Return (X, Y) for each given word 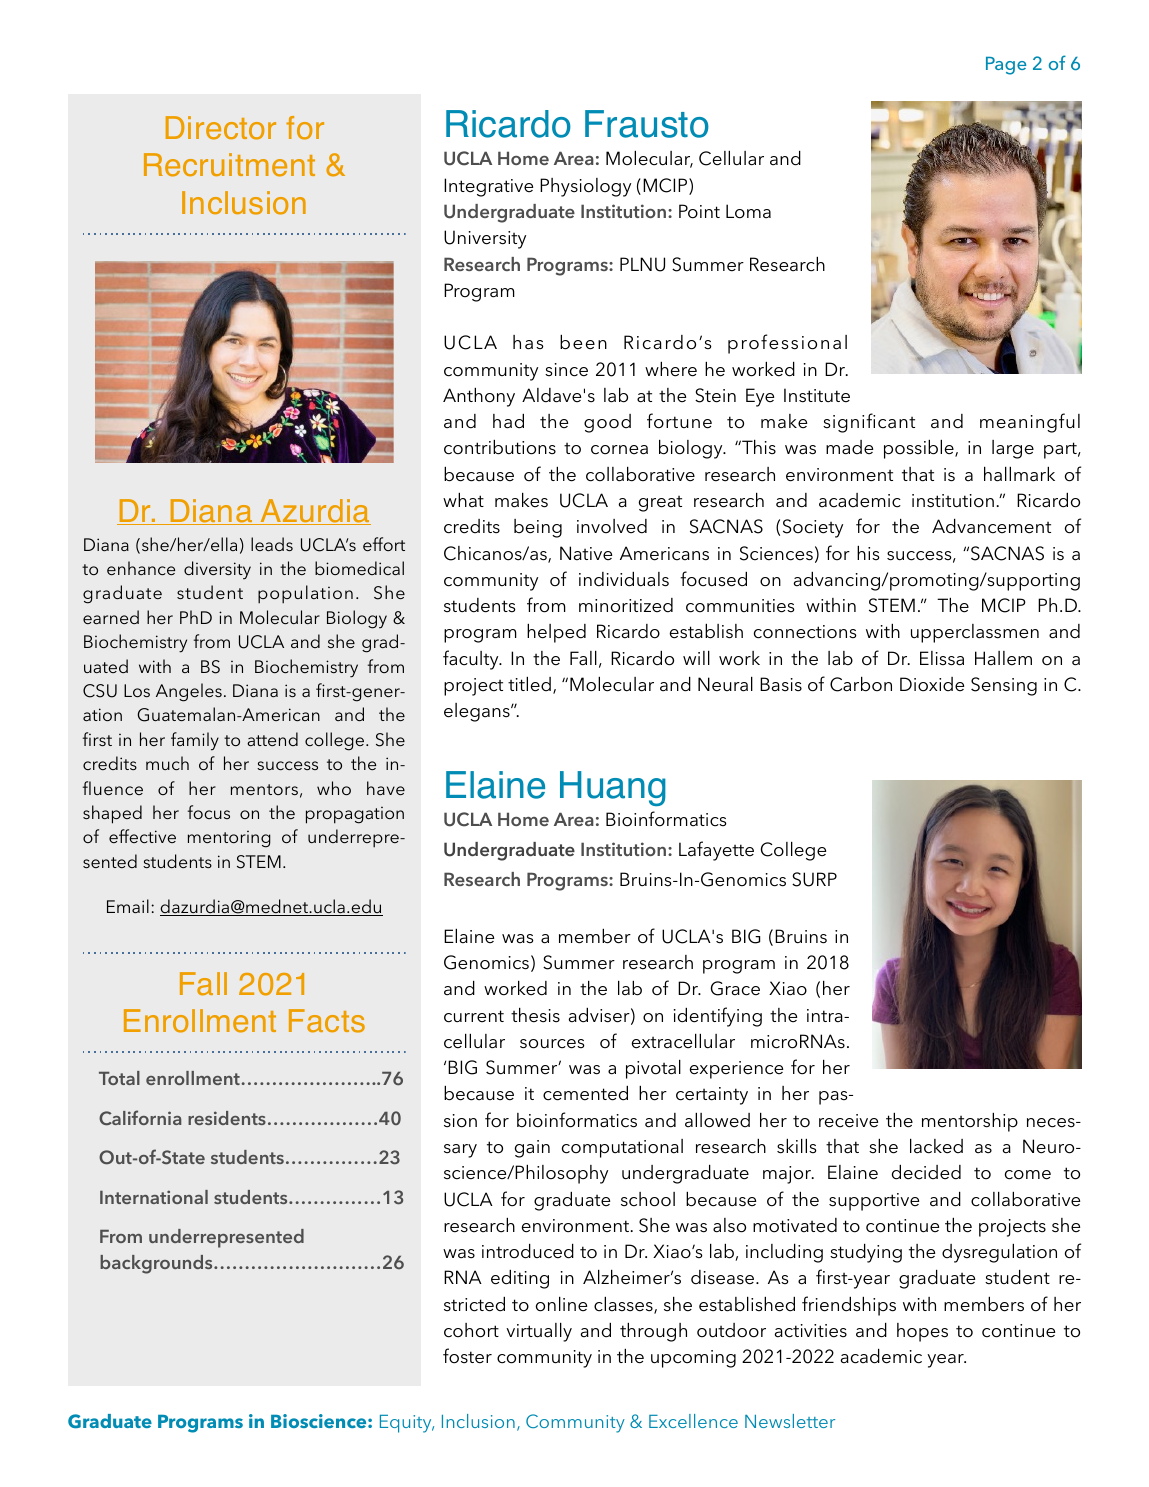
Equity (407, 1424)
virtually (539, 1332)
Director (221, 128)
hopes (922, 1332)
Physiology (585, 187)
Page (1006, 66)
